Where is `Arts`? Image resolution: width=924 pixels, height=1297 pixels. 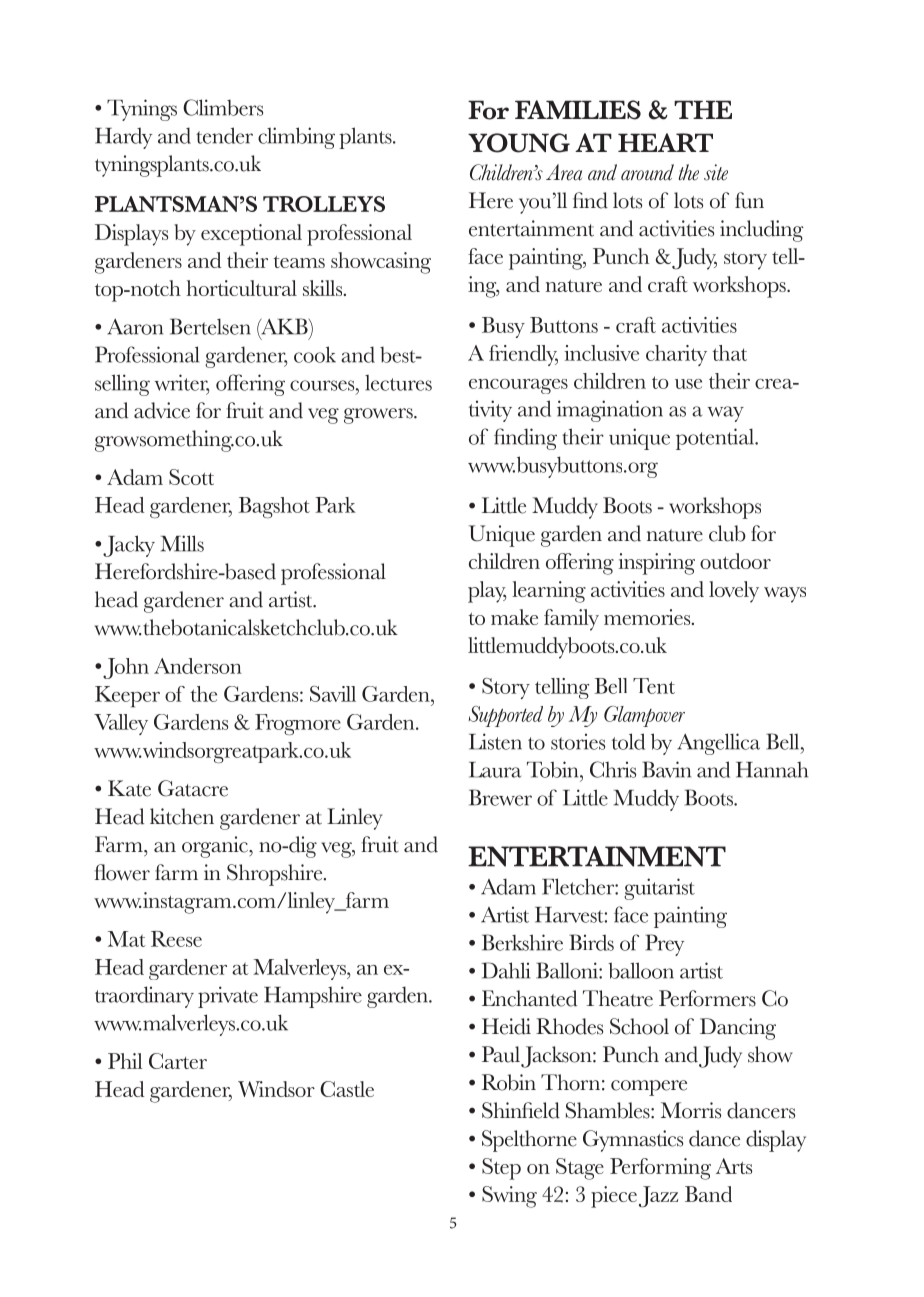 Arts is located at coordinates (734, 1166).
